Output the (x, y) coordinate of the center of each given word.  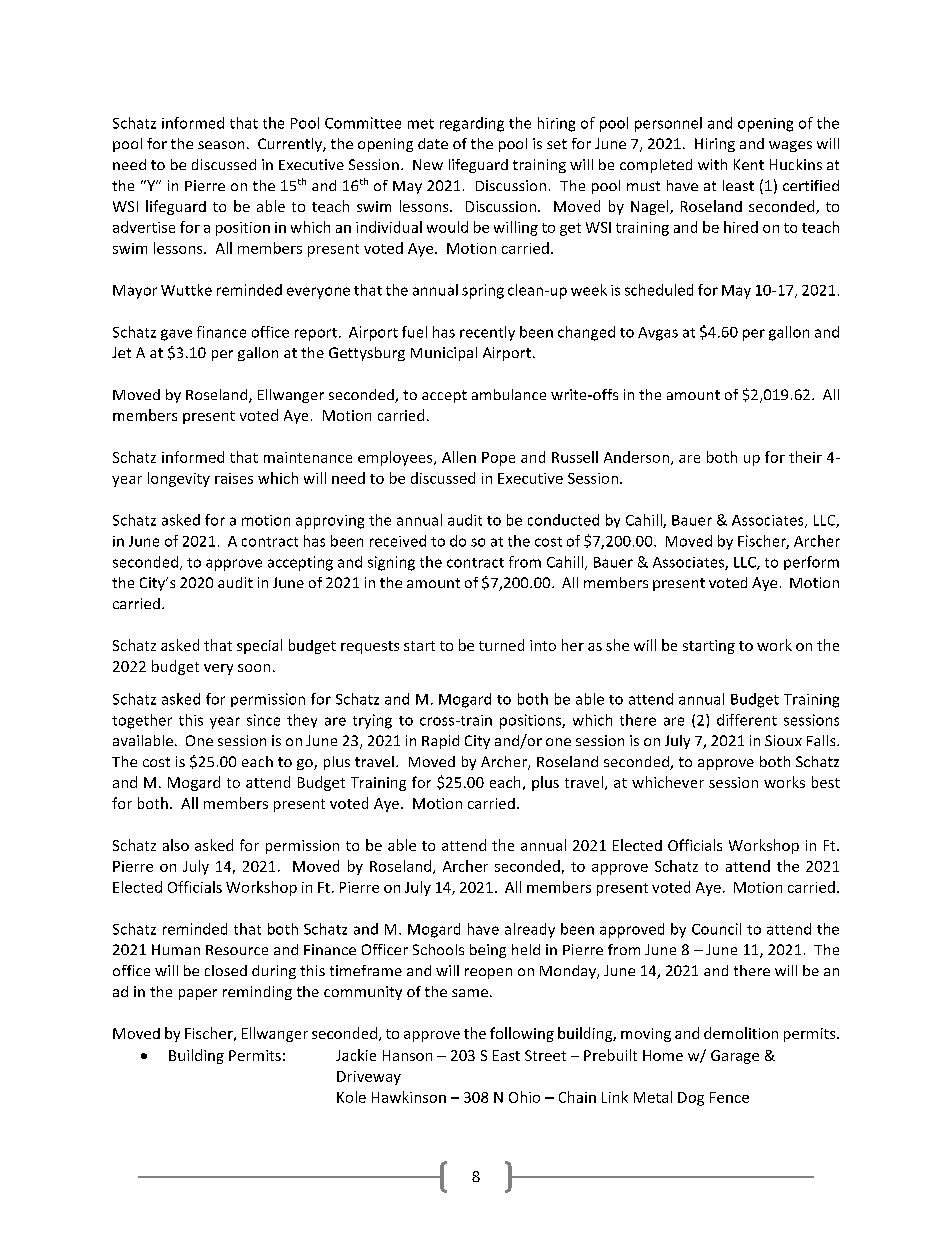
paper (198, 994)
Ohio (524, 1097)
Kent (749, 164)
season (221, 145)
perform (811, 563)
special (259, 646)
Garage (735, 1057)
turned (501, 645)
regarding (472, 124)
